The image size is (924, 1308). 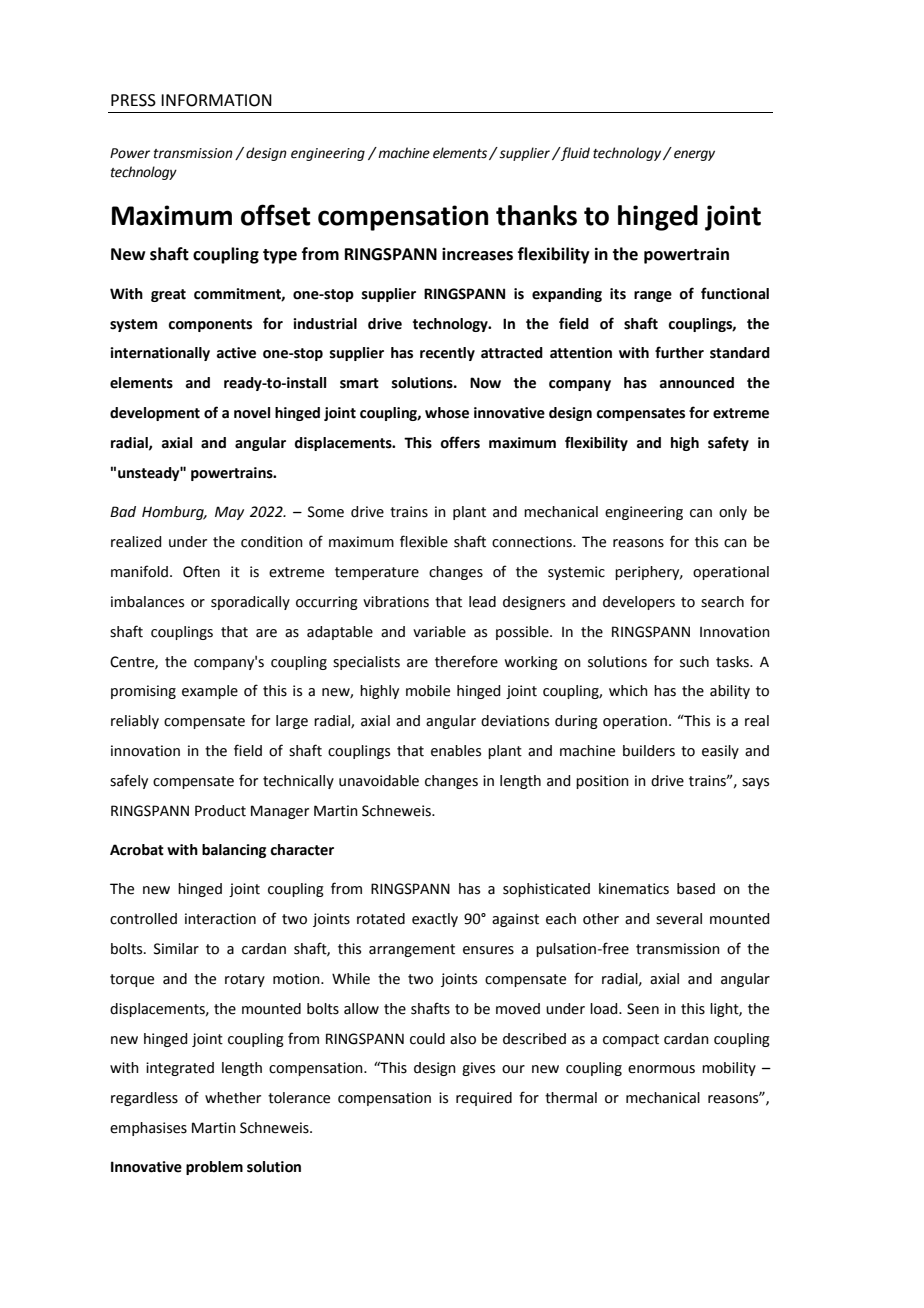 What do you see at coordinates (214, 1168) in the screenshot?
I see `problem` at bounding box center [214, 1168].
